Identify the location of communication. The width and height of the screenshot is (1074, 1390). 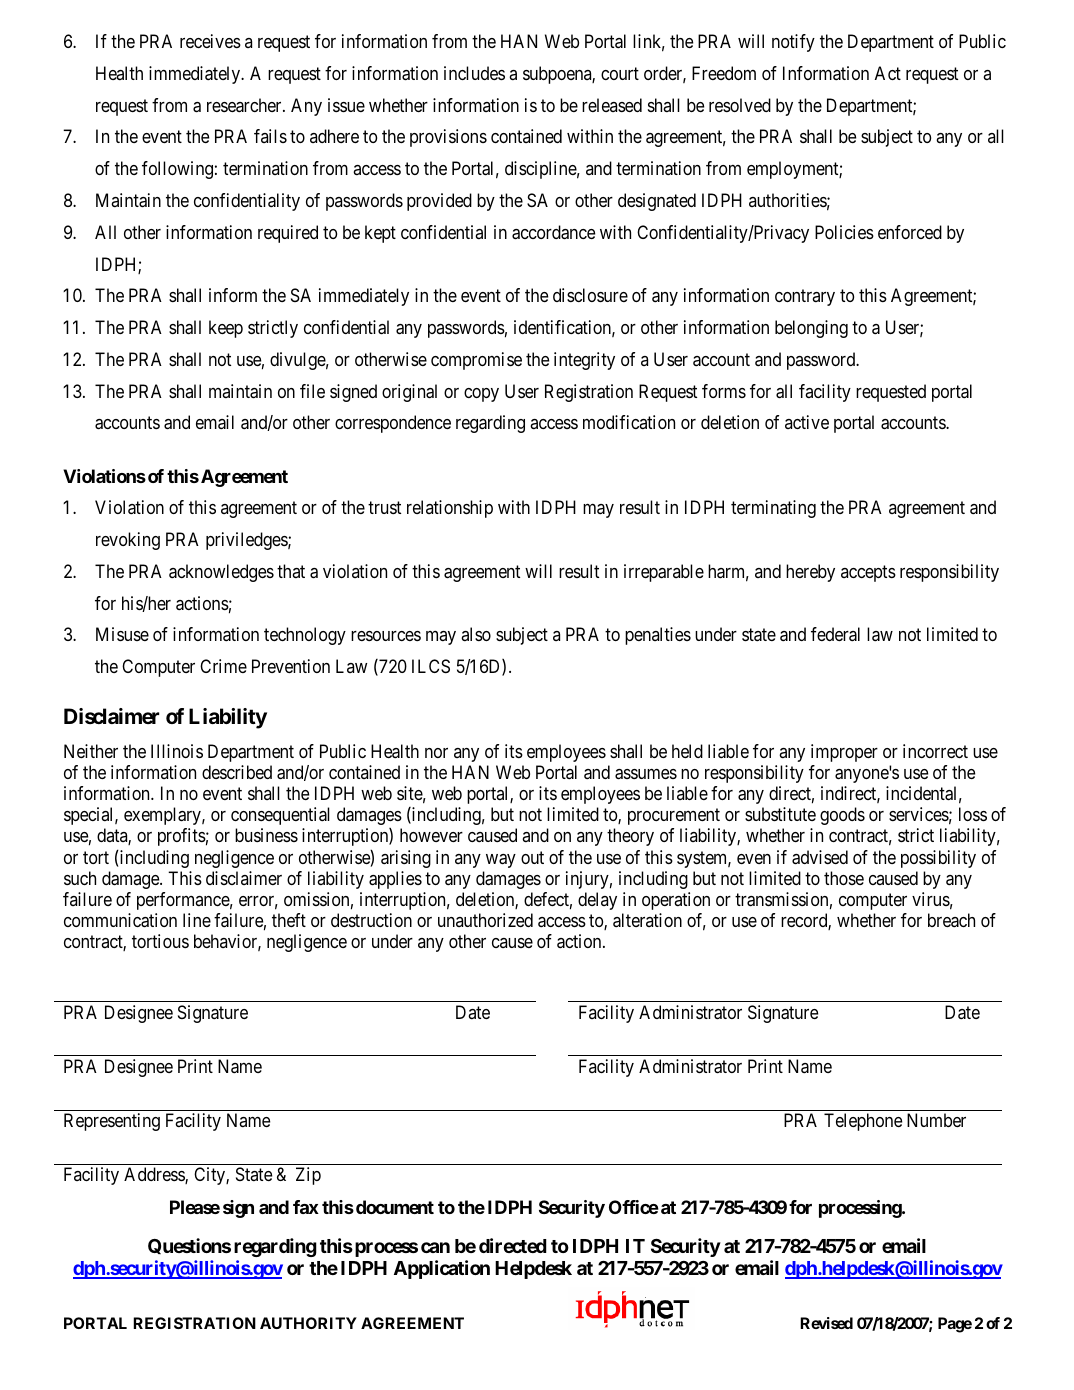
(120, 920).
